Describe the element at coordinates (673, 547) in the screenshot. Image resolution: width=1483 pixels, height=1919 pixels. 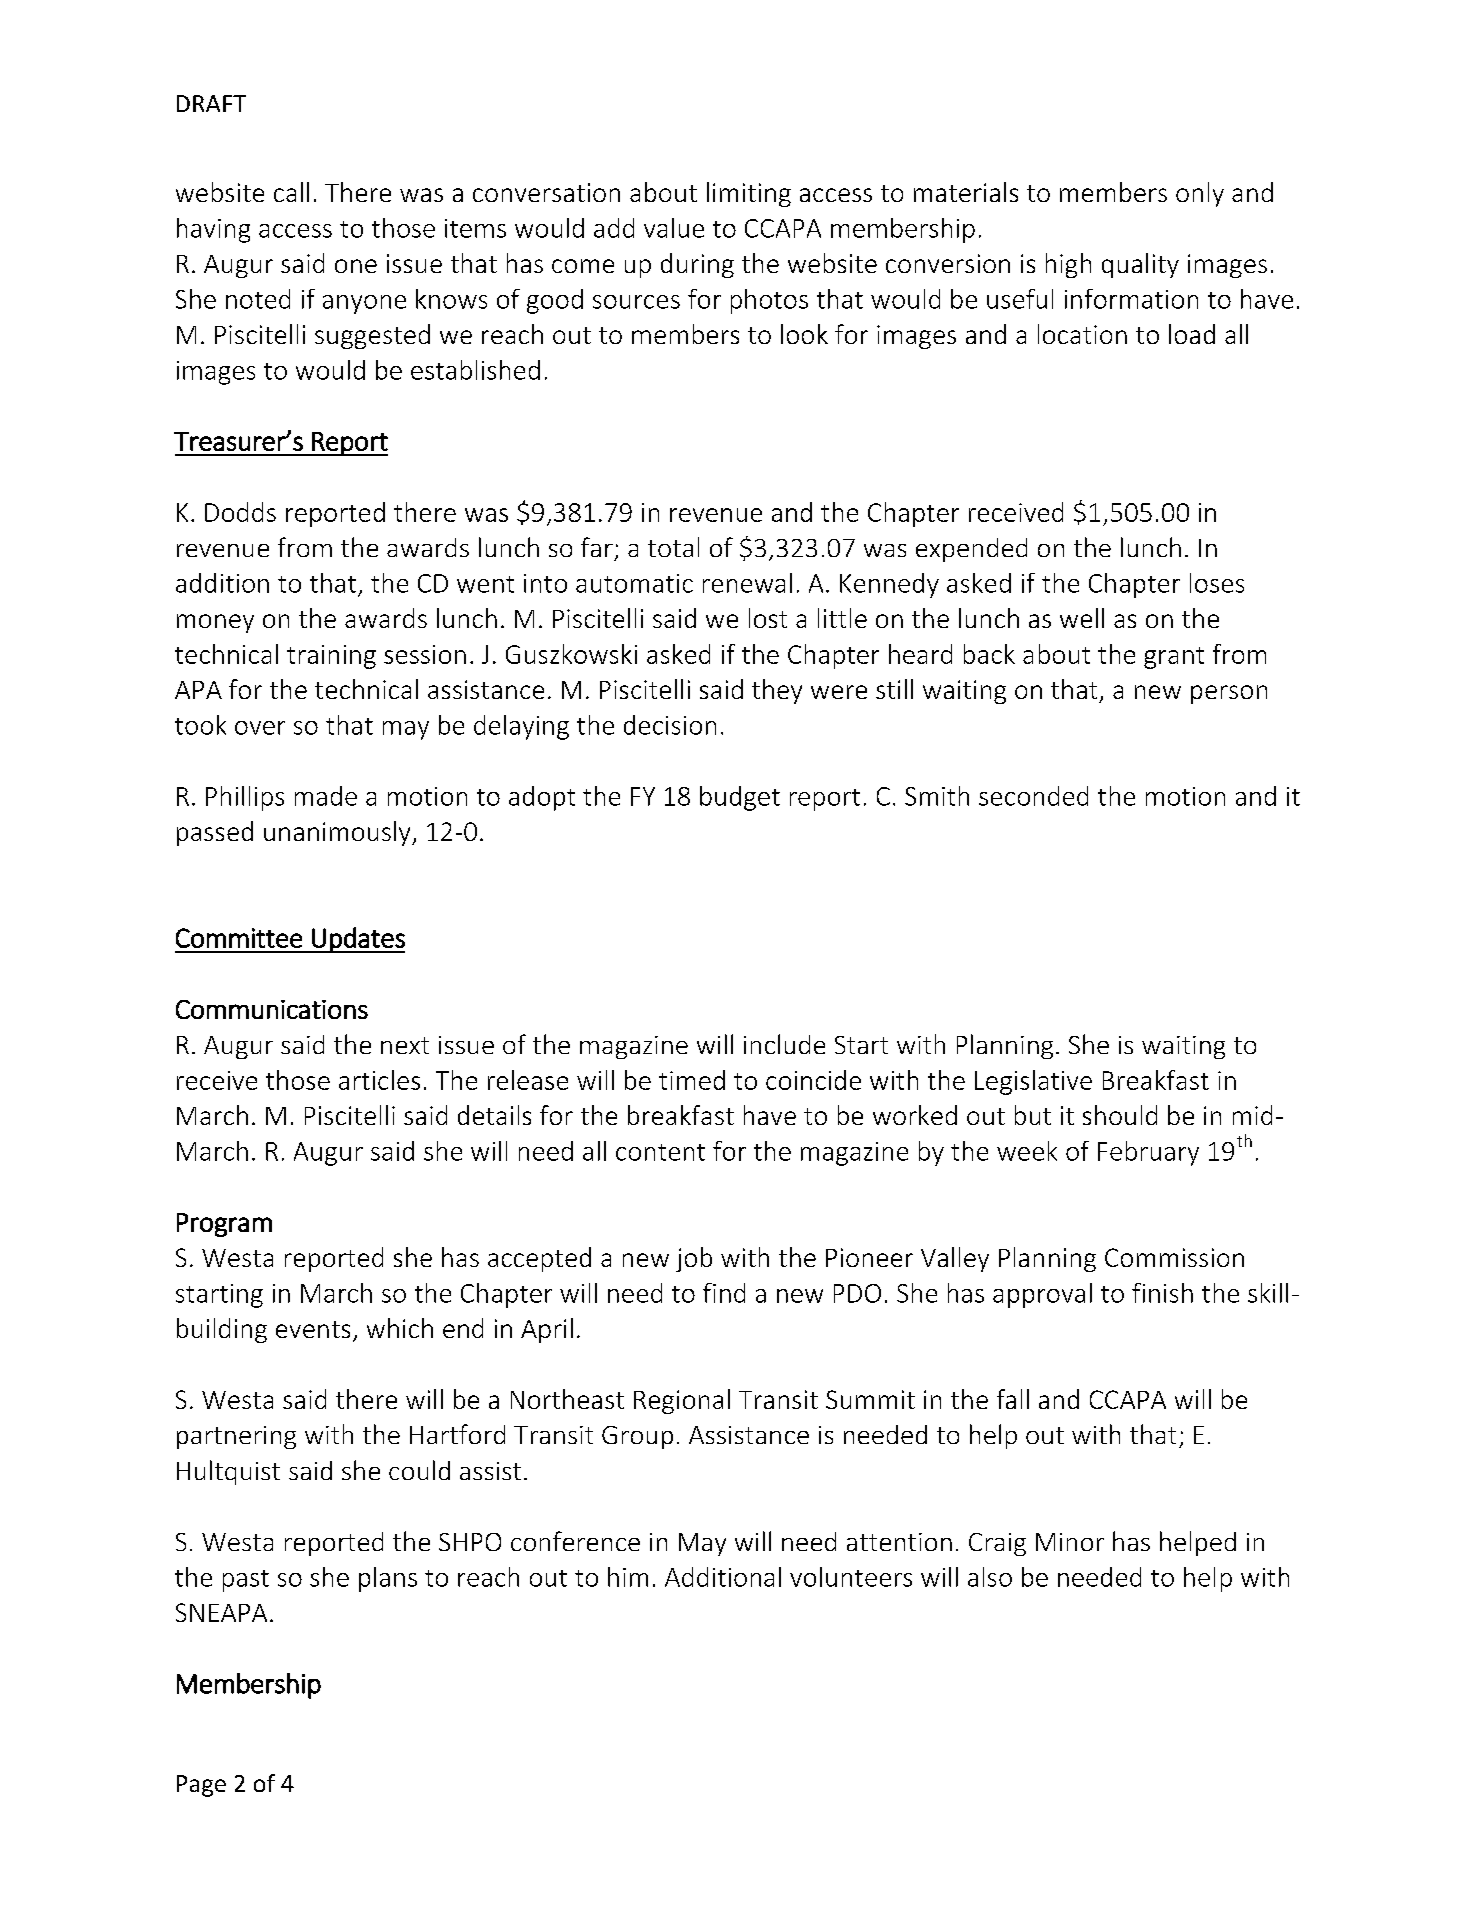
I see `total` at that location.
